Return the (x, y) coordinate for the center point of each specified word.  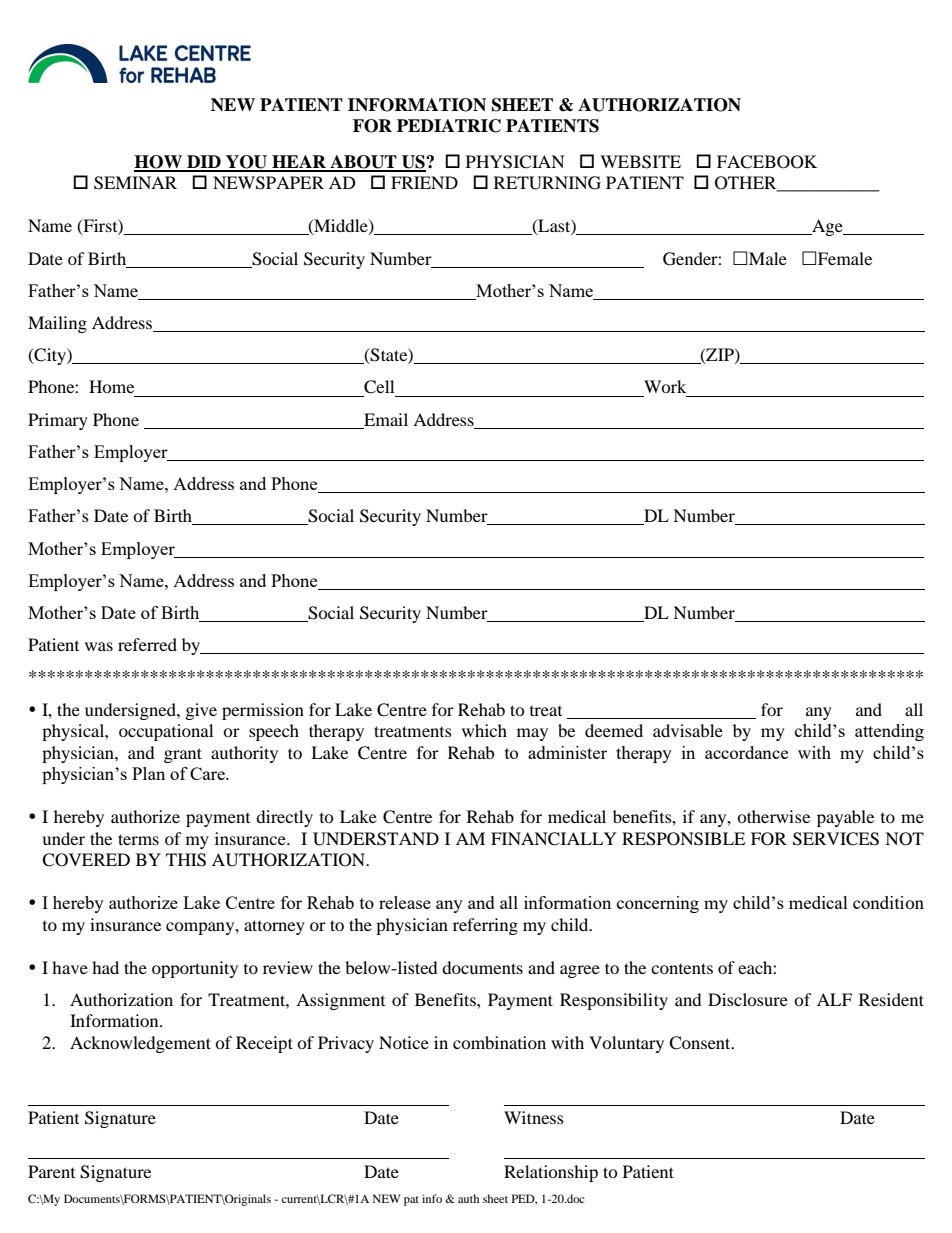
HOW (159, 163)
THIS (186, 860)
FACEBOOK (767, 162)
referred (147, 644)
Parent (51, 1171)
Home (111, 386)
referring (485, 926)
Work (665, 386)
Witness (534, 1117)
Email (386, 419)
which (484, 730)
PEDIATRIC (449, 126)
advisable (688, 730)
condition (888, 902)
